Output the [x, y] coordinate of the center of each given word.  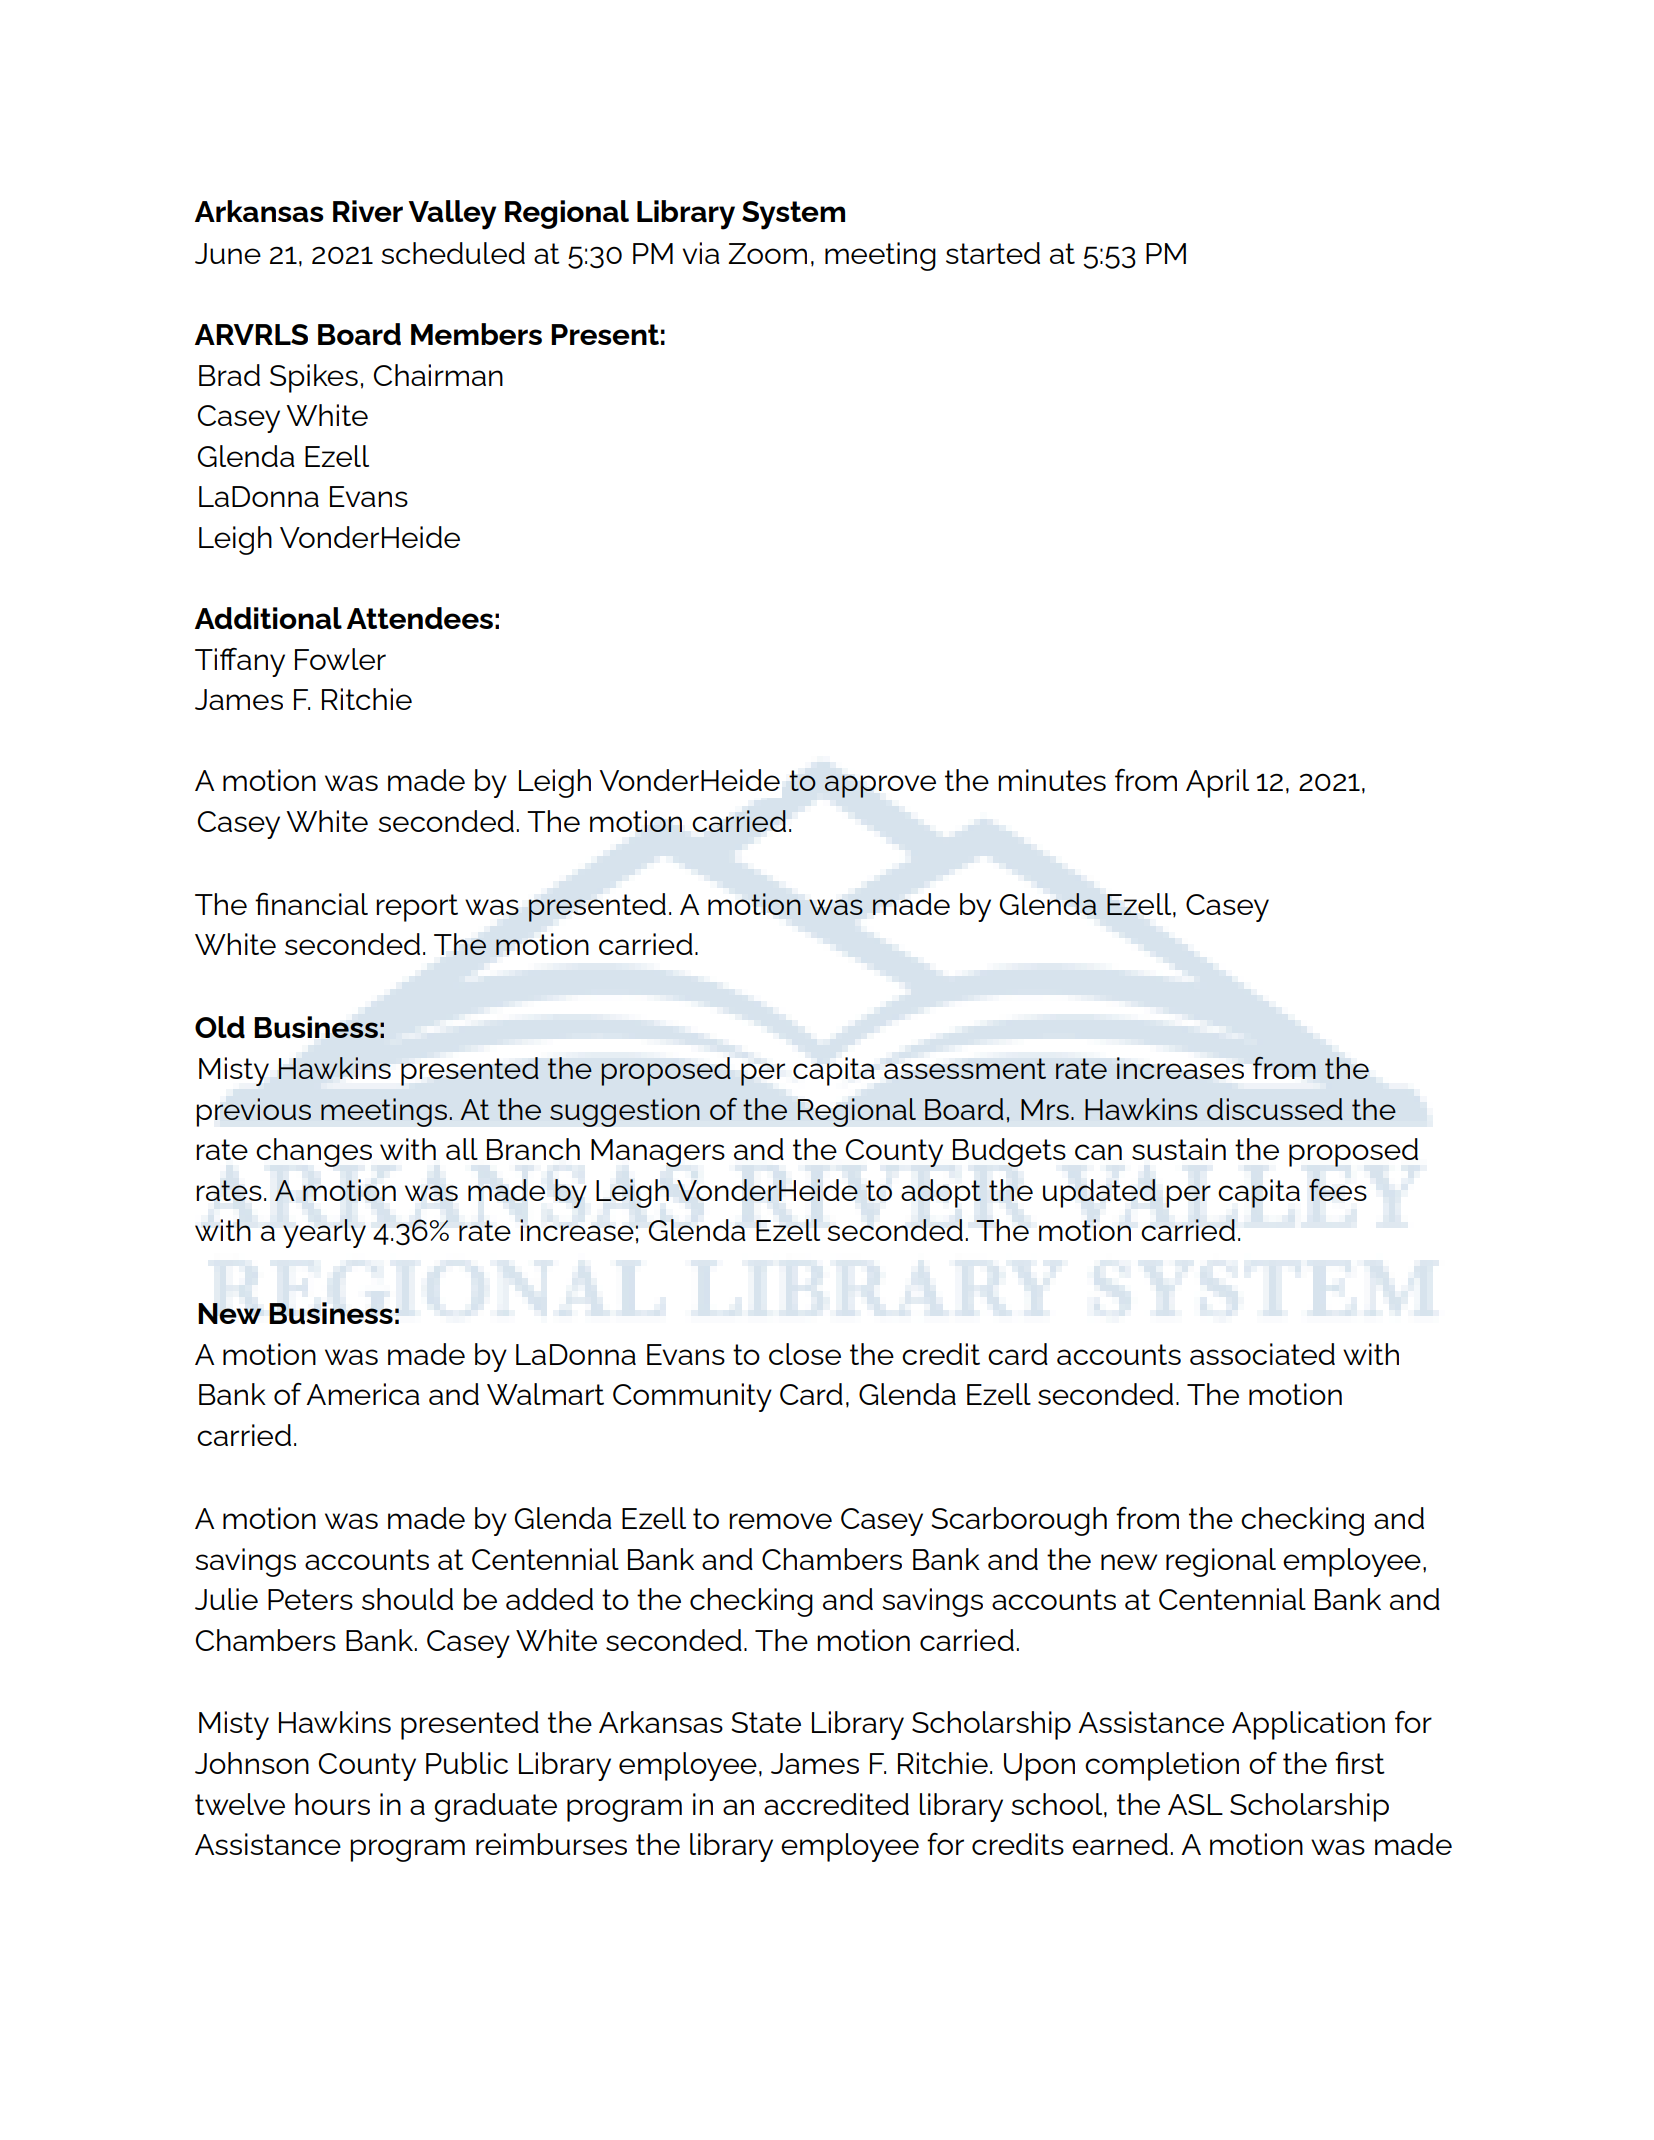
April [1217, 783]
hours [332, 1804]
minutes [1052, 780]
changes [314, 1152]
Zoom [767, 253]
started [993, 253]
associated [1262, 1354]
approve [880, 786]
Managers [658, 1153]
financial [311, 904]
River [368, 211]
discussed [1275, 1109]
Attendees [420, 618]
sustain [1179, 1149]
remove [780, 1521]
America [363, 1394]
